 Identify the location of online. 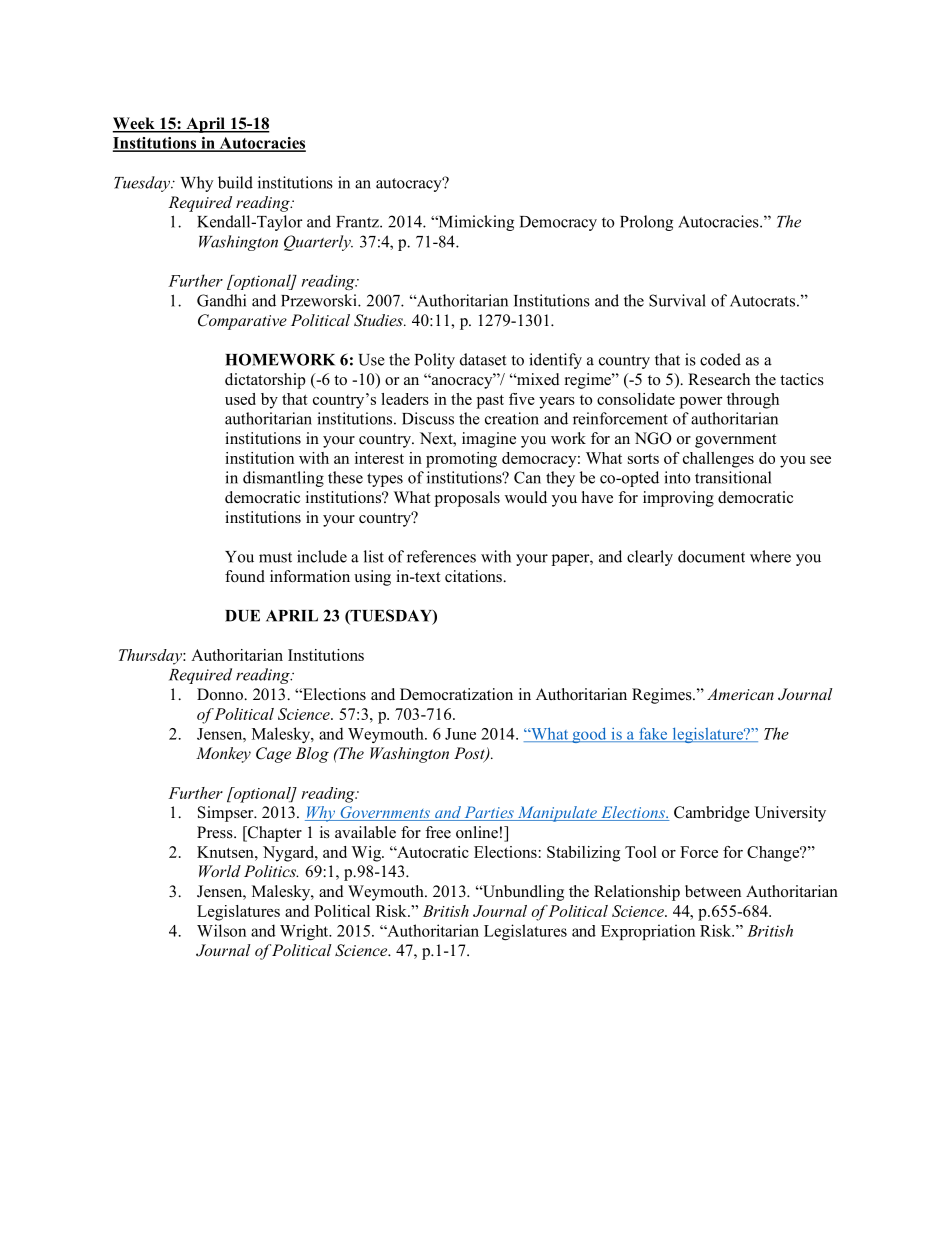
(477, 832).
